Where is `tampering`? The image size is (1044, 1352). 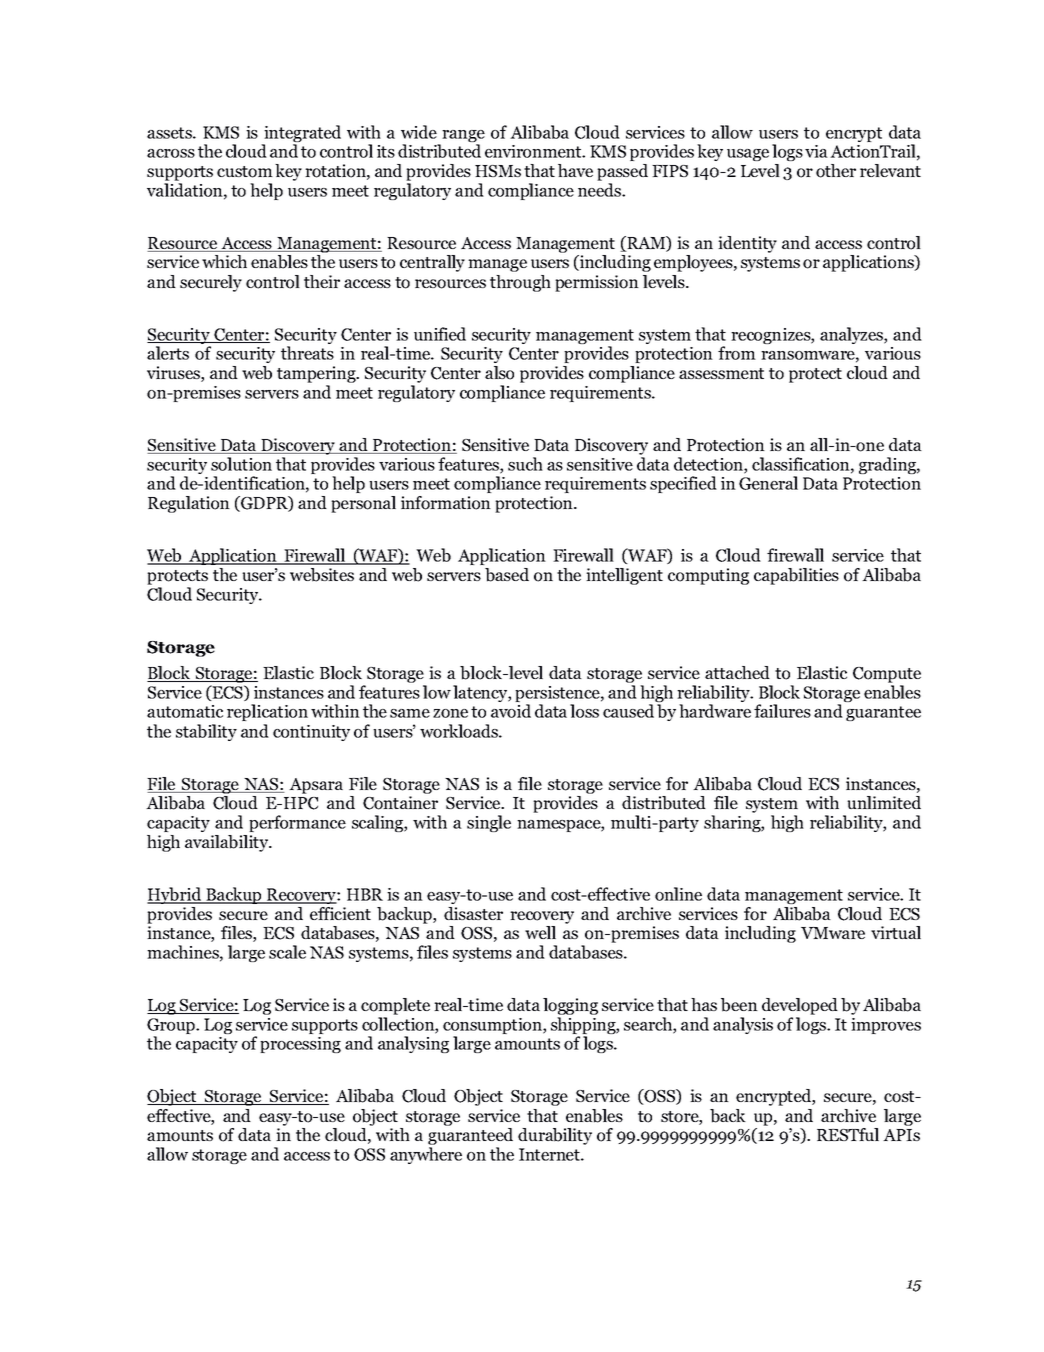 tampering is located at coordinates (317, 374).
